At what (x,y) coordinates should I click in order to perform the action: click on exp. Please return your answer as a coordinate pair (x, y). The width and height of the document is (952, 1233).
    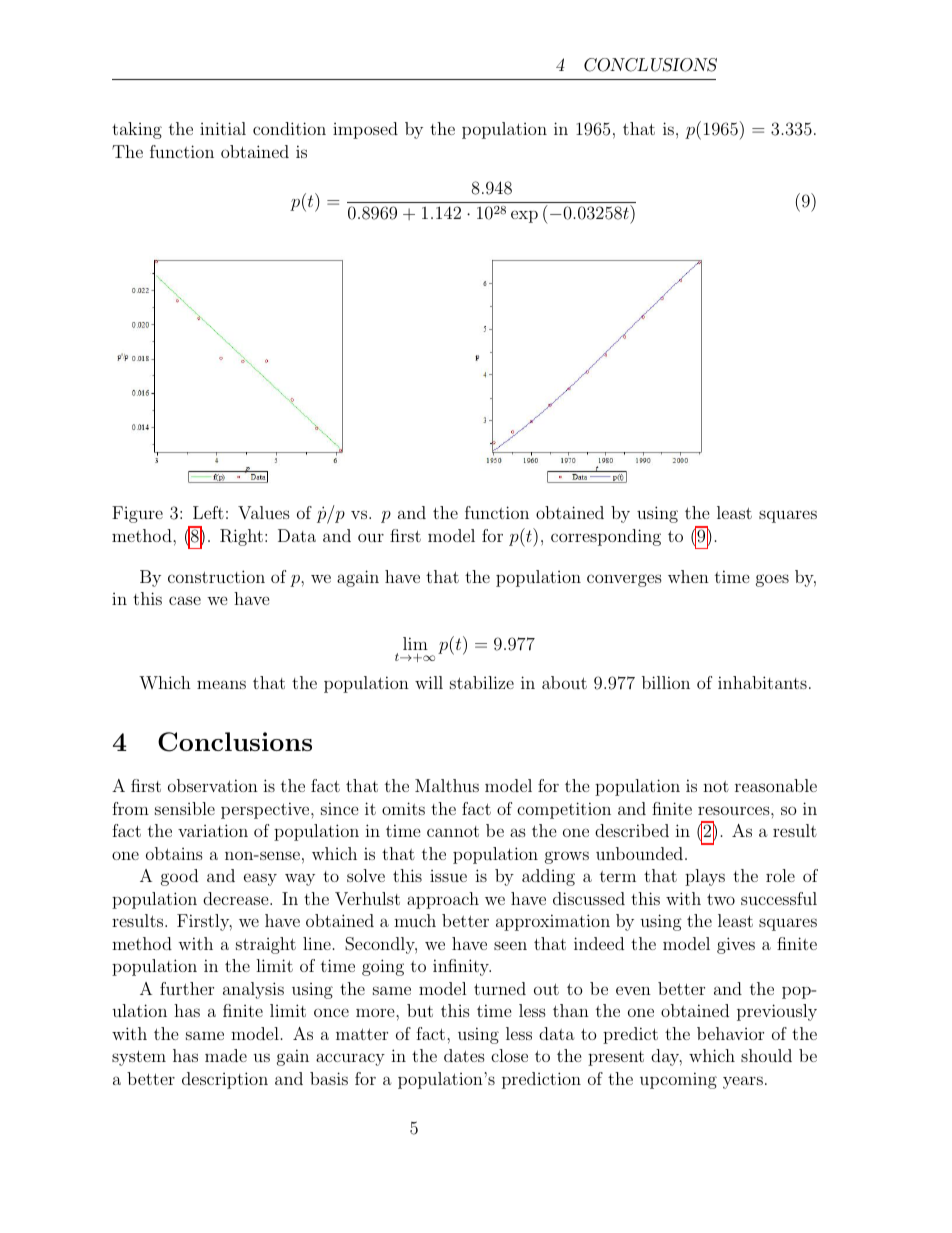
    Looking at the image, I should click on (524, 216).
